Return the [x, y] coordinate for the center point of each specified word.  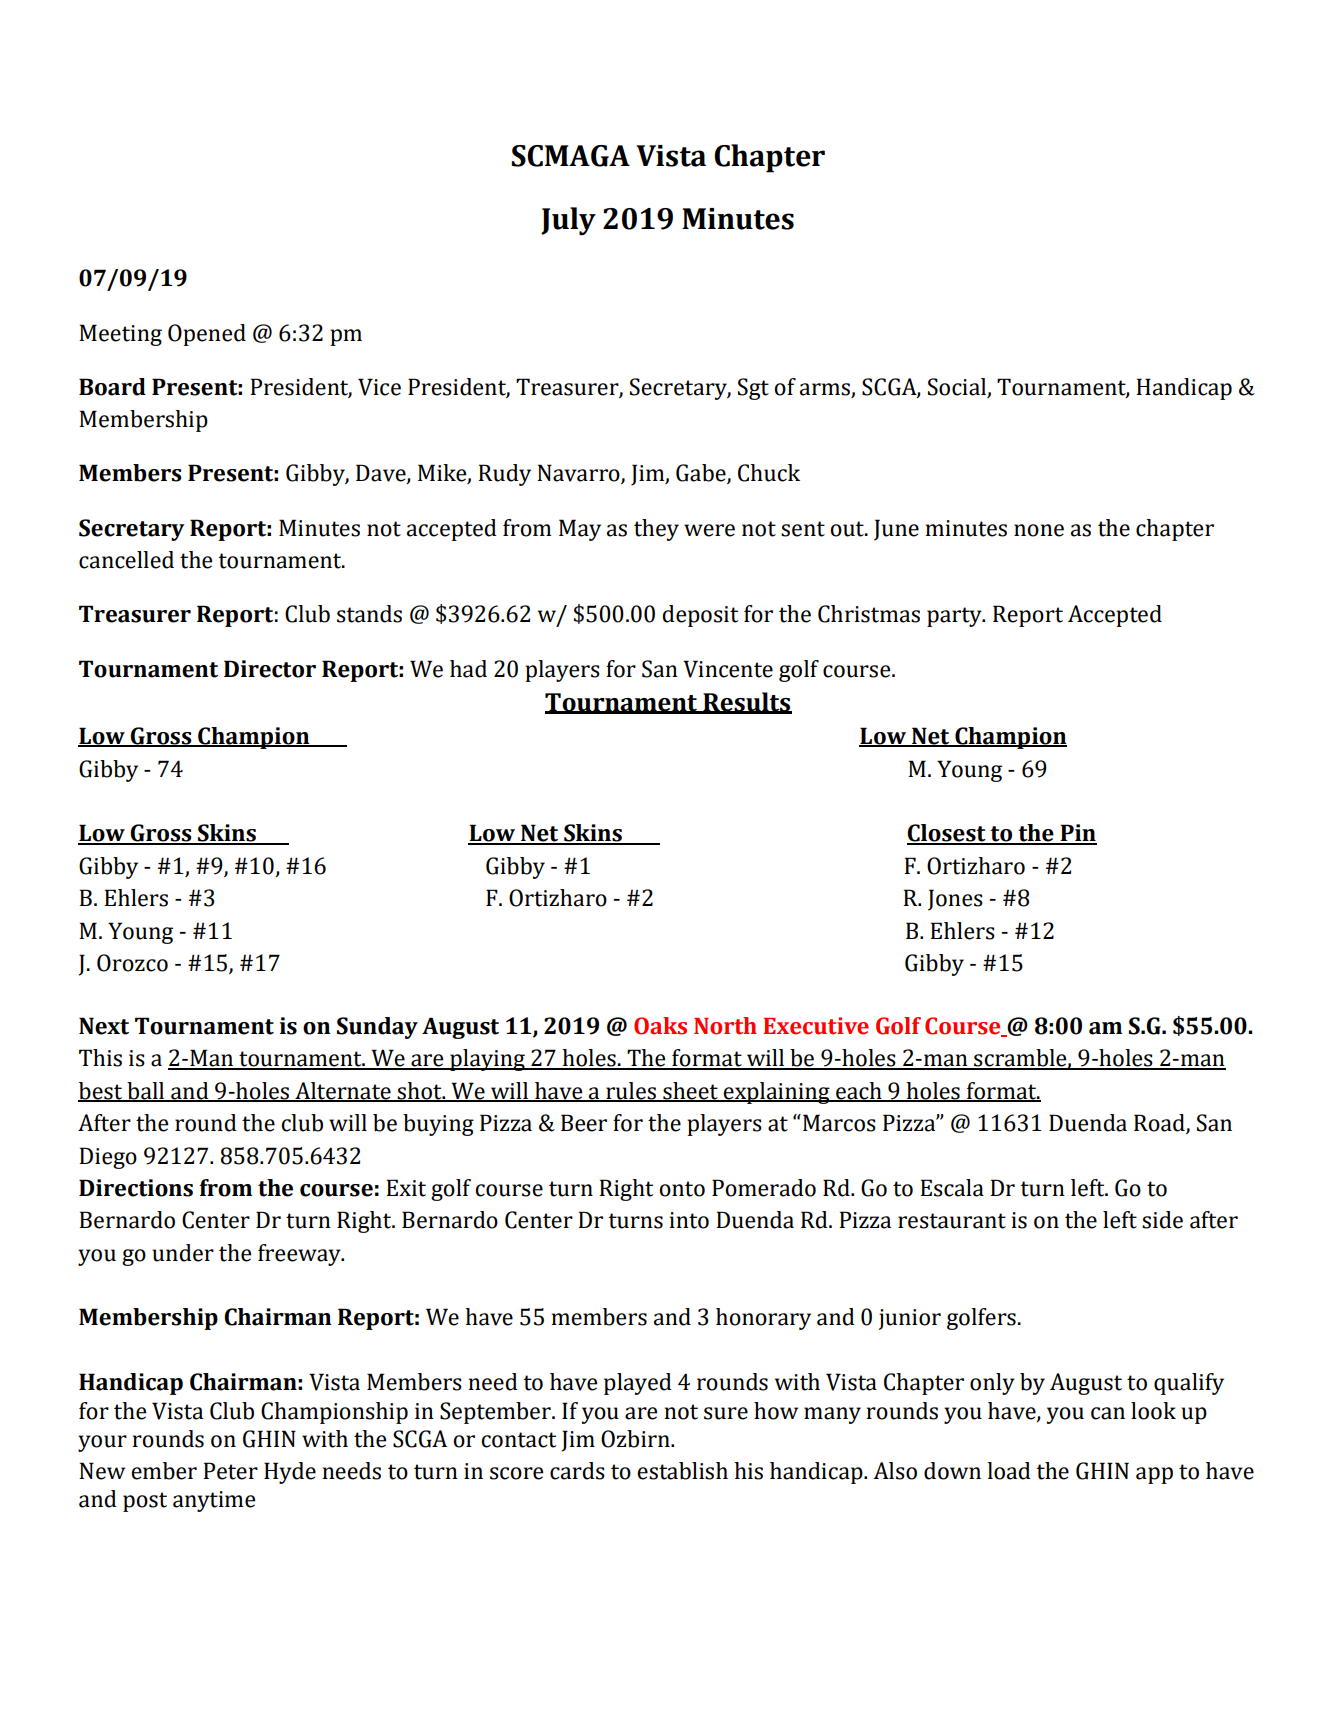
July [568, 221]
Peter [230, 1471]
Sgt [753, 389]
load [1009, 1471]
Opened [207, 335]
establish [682, 1471]
